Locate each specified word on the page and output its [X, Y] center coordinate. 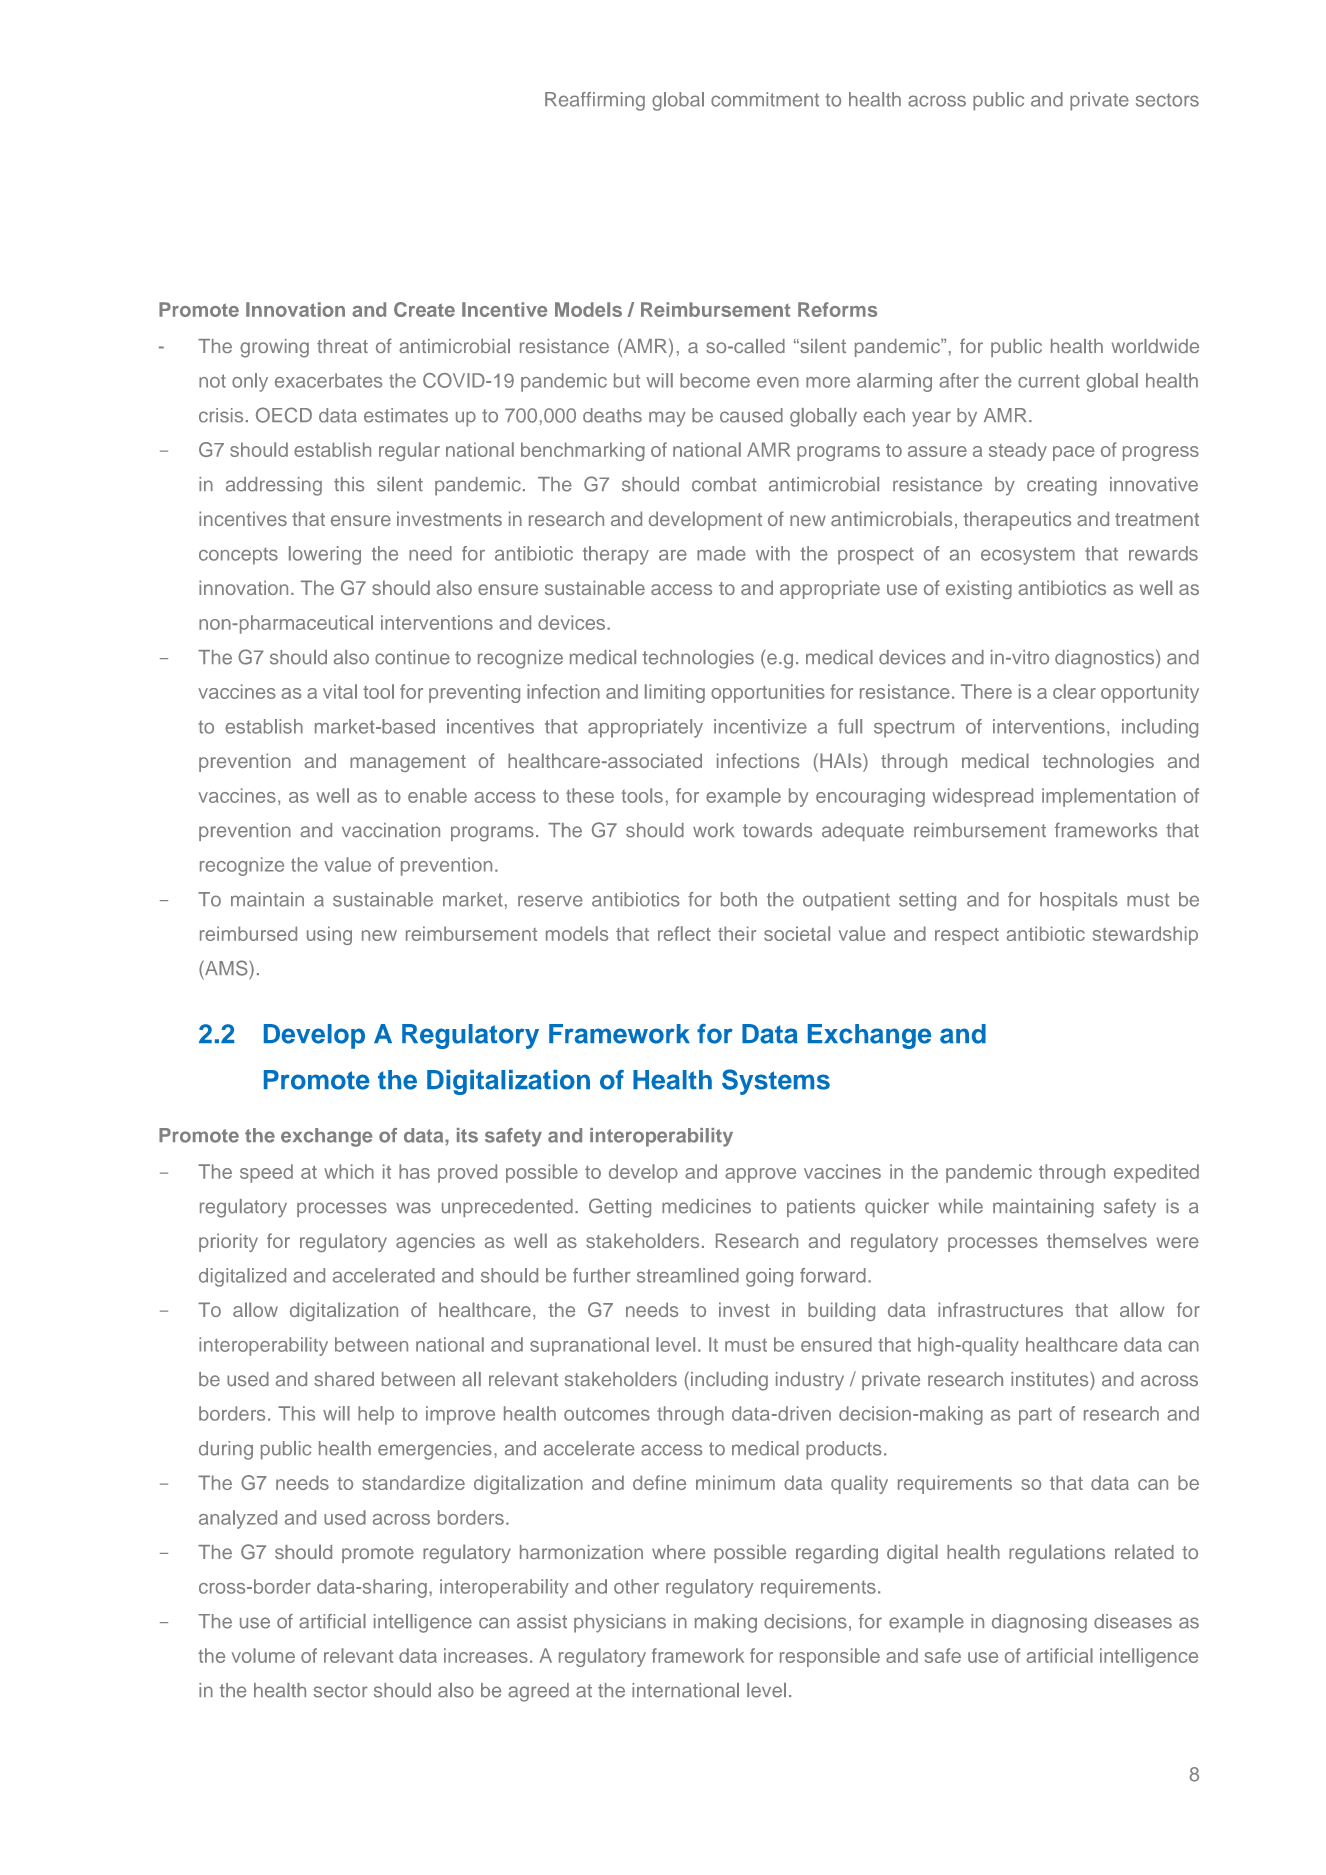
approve [760, 1175]
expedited [1156, 1173]
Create [424, 309]
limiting [675, 693]
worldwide [1155, 346]
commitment [765, 99]
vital [340, 691]
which [349, 1171]
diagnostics [1106, 659]
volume [263, 1655]
